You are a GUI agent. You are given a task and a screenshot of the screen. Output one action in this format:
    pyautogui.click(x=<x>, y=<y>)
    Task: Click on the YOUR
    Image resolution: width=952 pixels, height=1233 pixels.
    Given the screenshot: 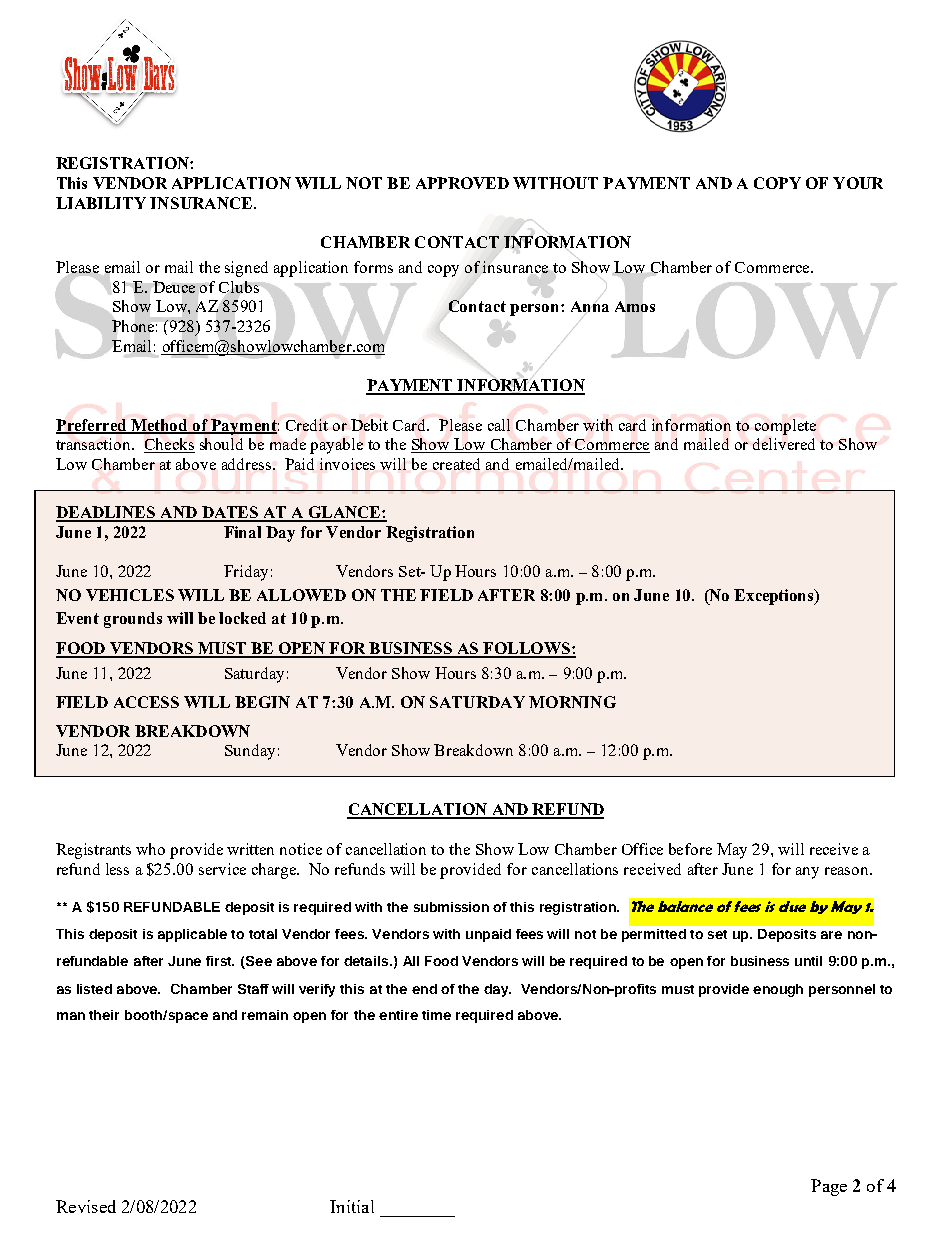 What is the action you would take?
    pyautogui.click(x=858, y=183)
